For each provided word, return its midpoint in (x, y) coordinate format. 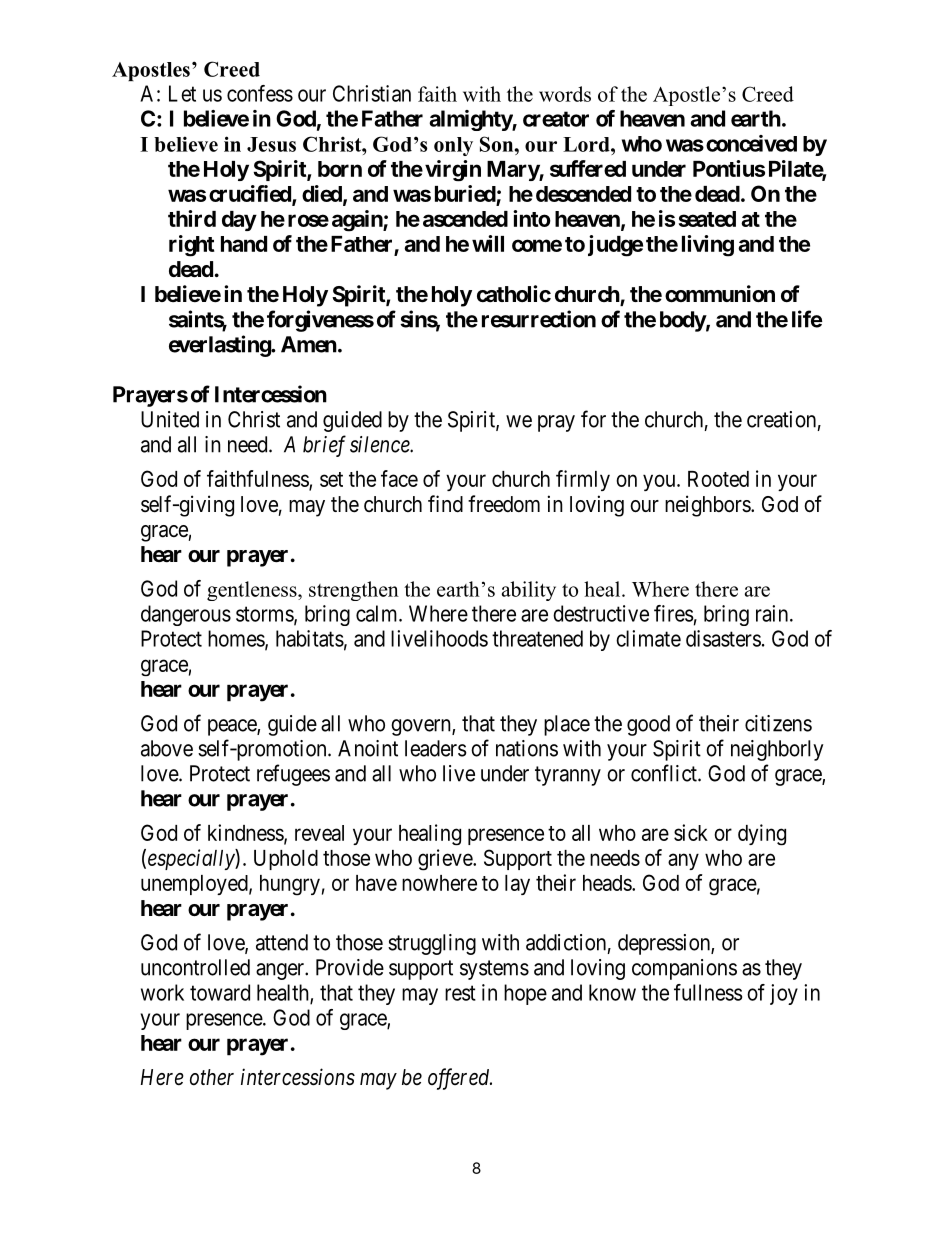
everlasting (220, 346)
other (212, 1077)
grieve (446, 860)
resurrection (539, 319)
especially (192, 859)
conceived (751, 143)
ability (529, 591)
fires (673, 613)
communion (720, 294)
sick (691, 832)
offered (460, 1079)
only (453, 146)
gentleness (253, 591)
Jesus (271, 144)
